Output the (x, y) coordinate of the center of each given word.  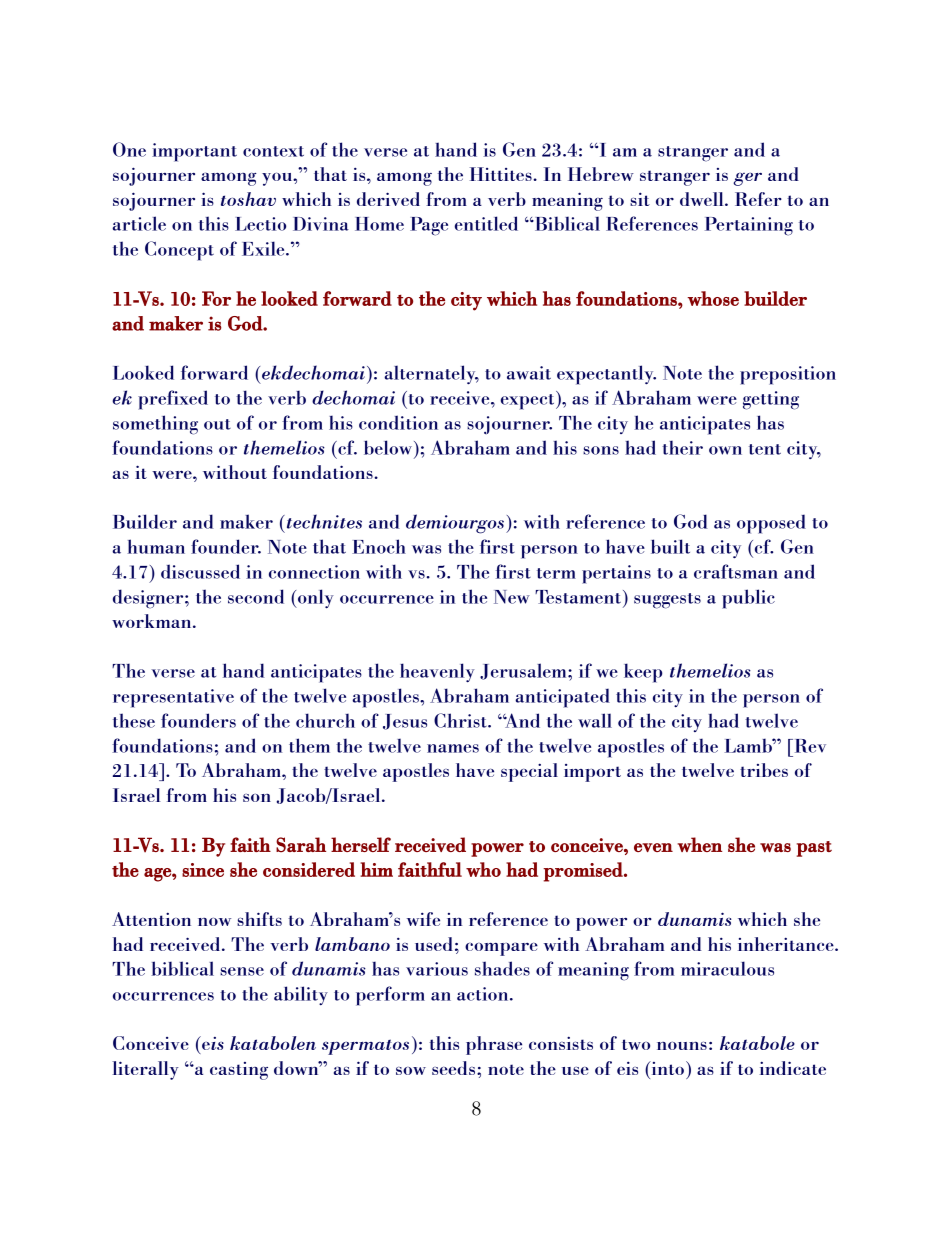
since (203, 870)
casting (239, 1071)
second (256, 596)
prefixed (173, 400)
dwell (703, 199)
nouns (682, 1045)
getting (771, 400)
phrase (494, 1045)
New (512, 597)
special (529, 772)
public (748, 599)
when (699, 844)
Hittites (502, 174)
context (273, 151)
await (529, 373)
